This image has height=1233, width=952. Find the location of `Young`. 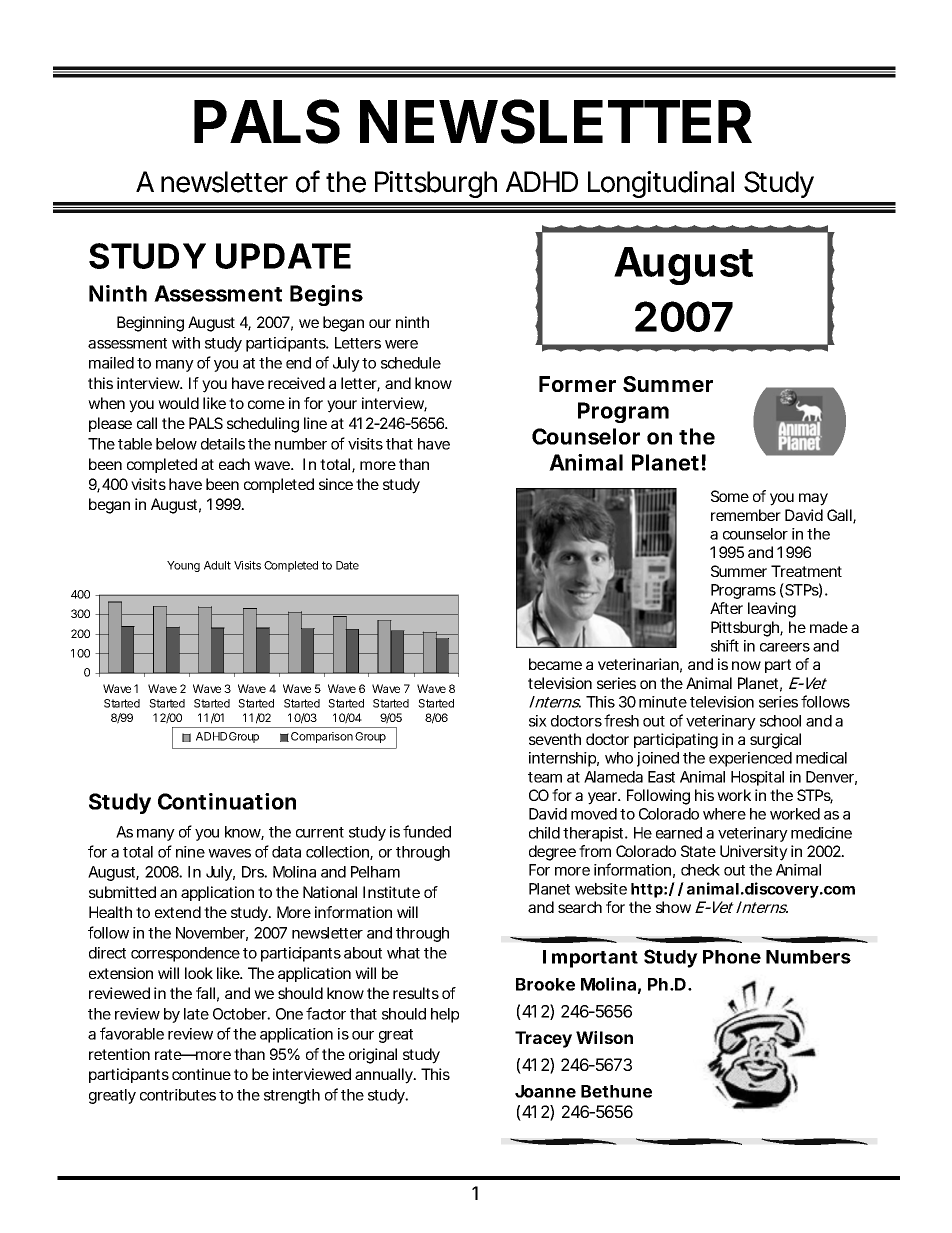

Young is located at coordinates (183, 566).
